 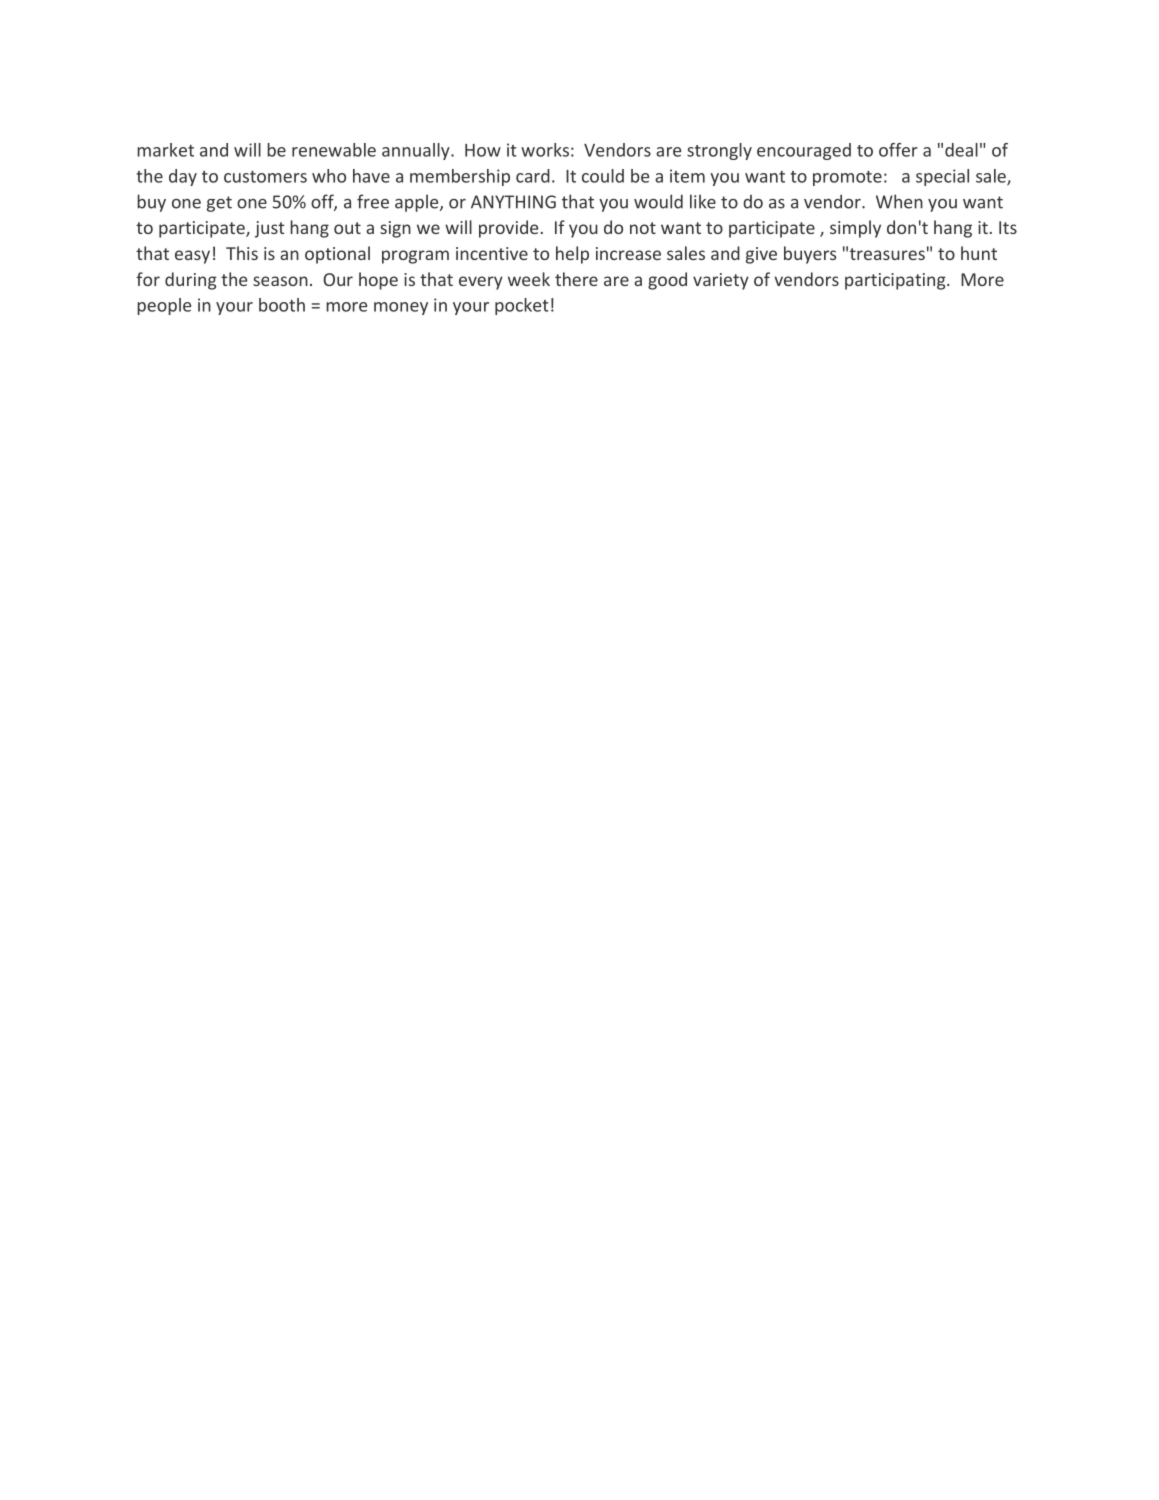 What do you see at coordinates (513, 202) in the screenshot?
I see `ANYTHING` at bounding box center [513, 202].
